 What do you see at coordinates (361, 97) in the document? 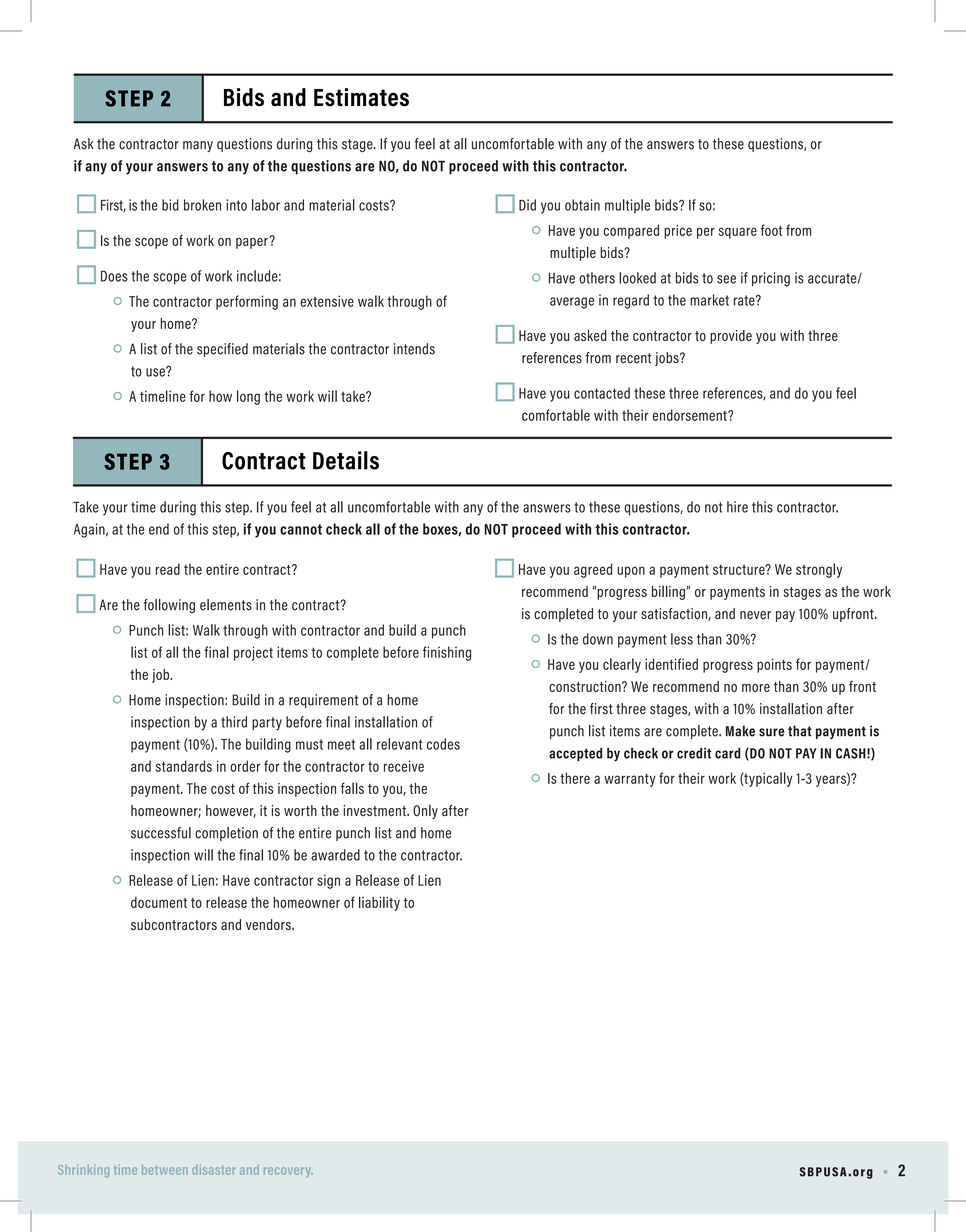
I see `Estimates` at bounding box center [361, 97].
